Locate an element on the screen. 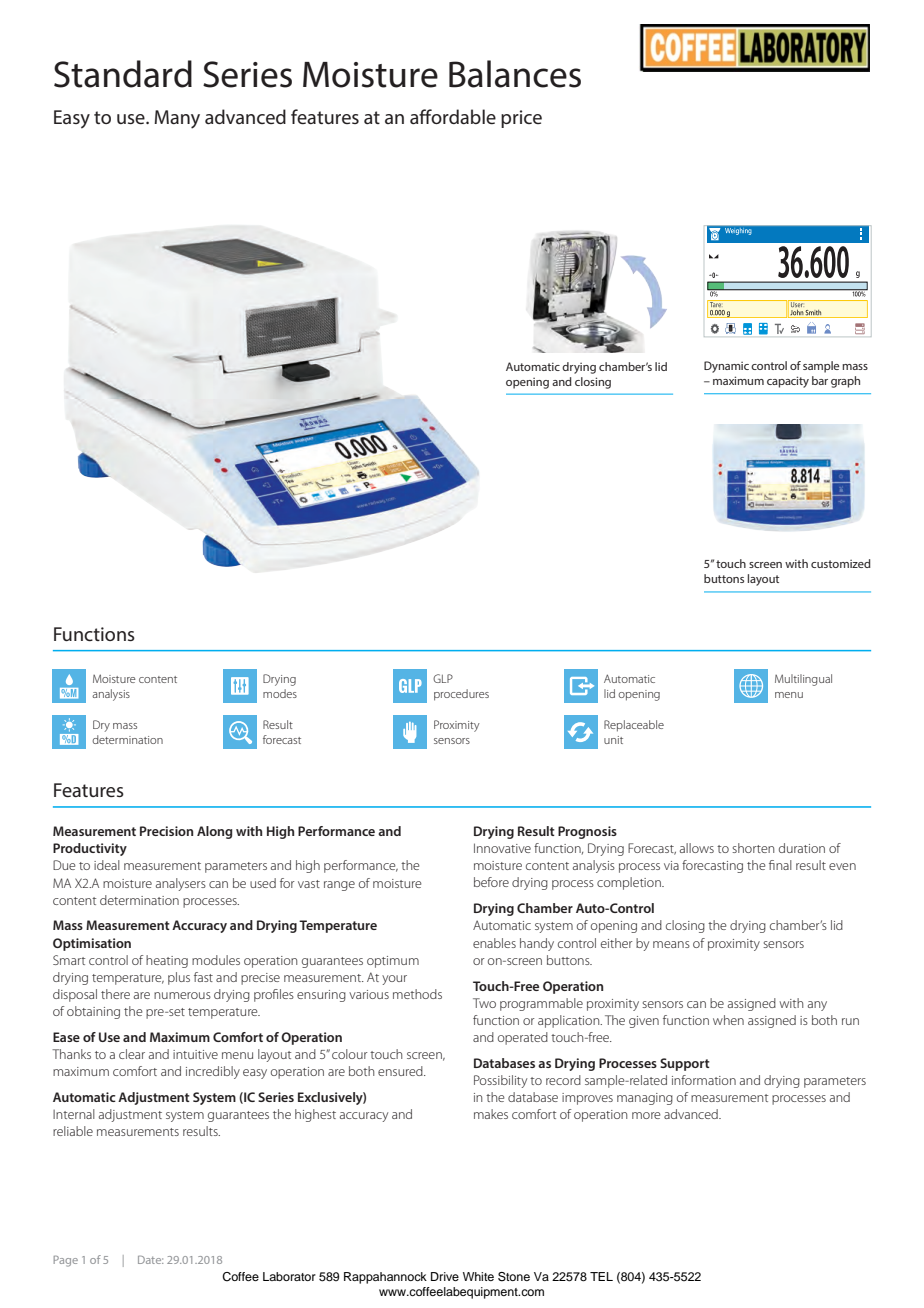  Multilingual is located at coordinates (803, 680).
